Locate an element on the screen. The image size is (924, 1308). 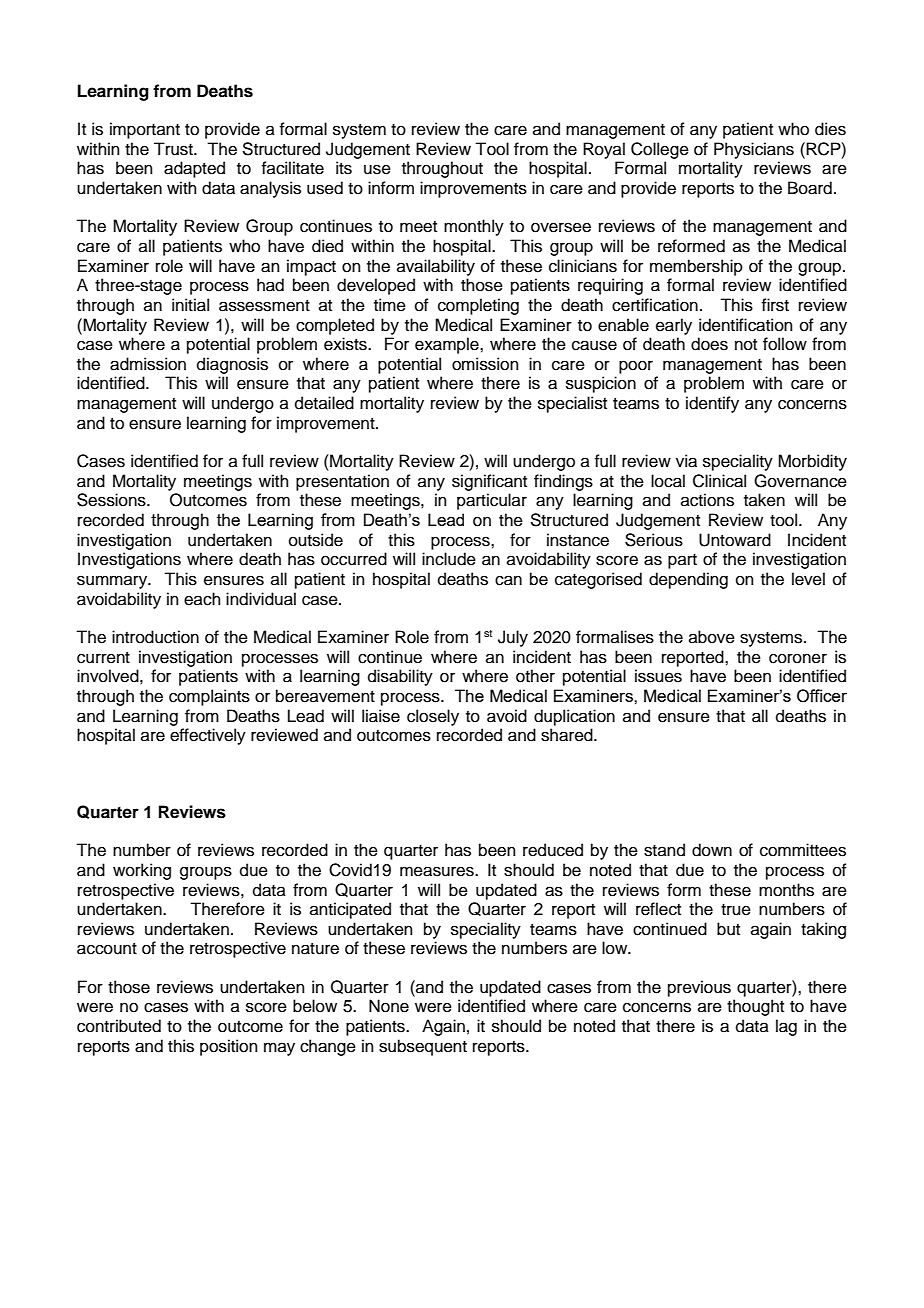
position is located at coordinates (229, 1047).
